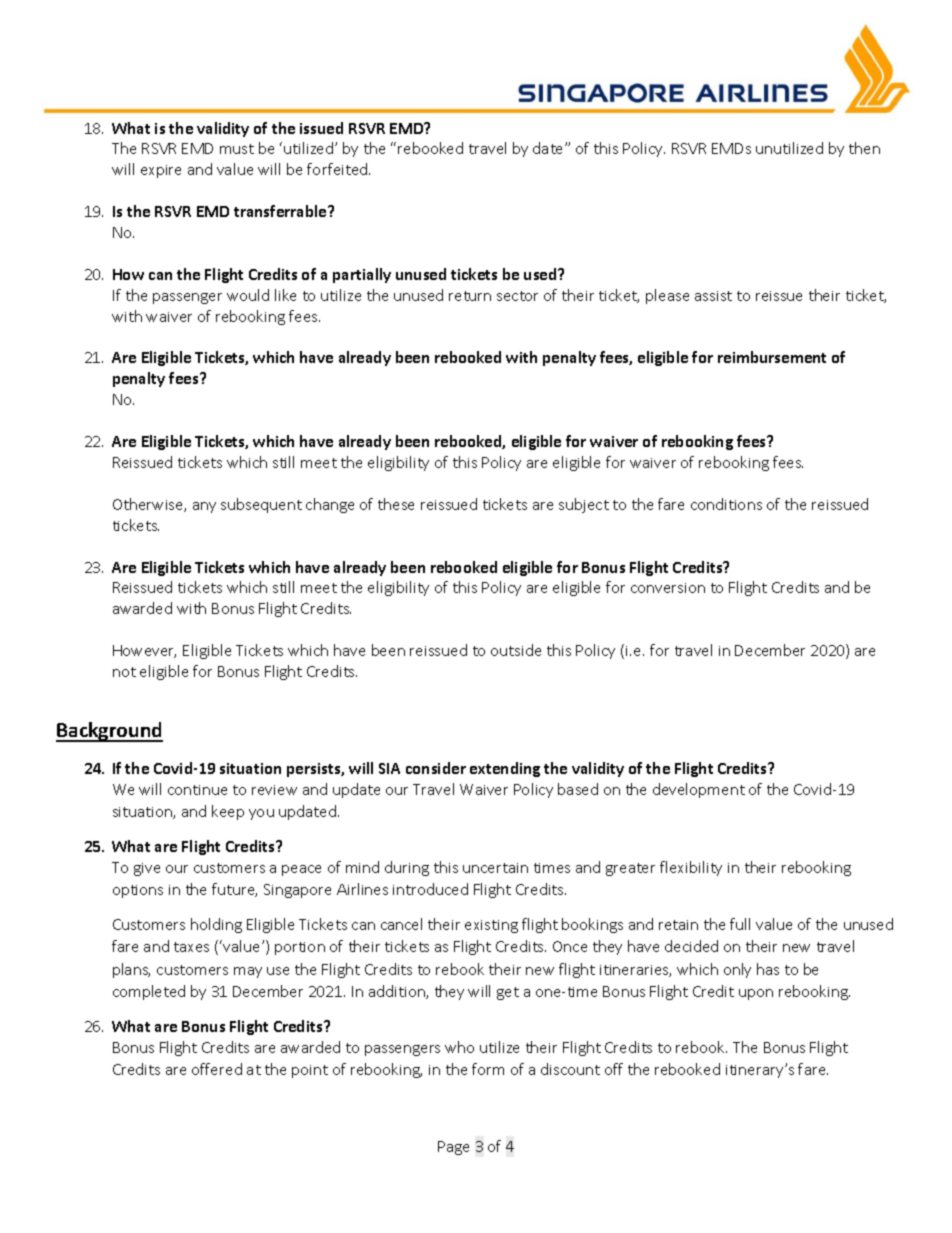 This document has height=1233, width=952. What do you see at coordinates (338, 169) in the document?
I see `forfeited` at bounding box center [338, 169].
